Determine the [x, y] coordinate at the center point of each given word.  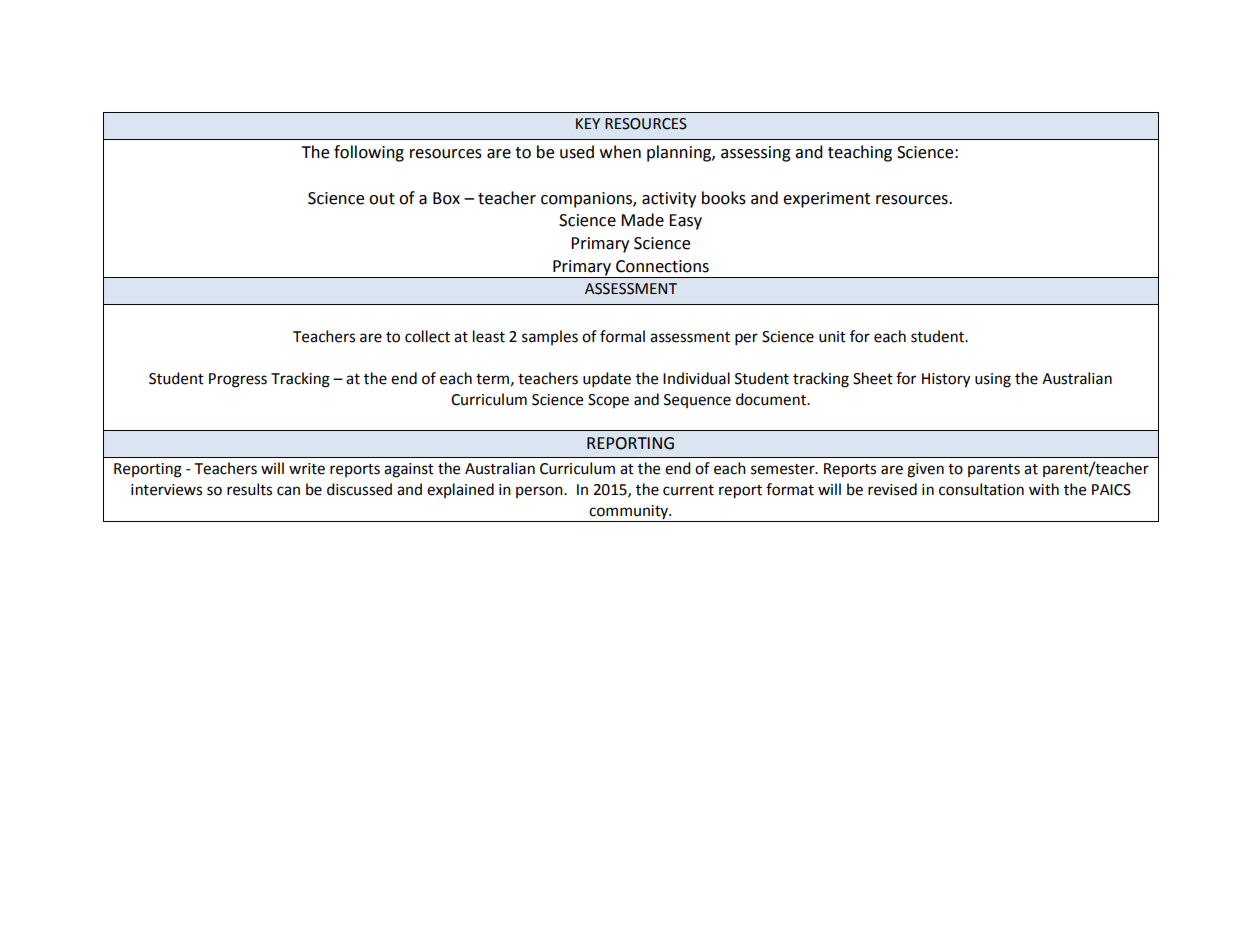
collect [427, 336]
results [249, 489]
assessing [756, 154]
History [946, 380]
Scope [608, 401]
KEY [588, 123]
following [369, 153]
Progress [238, 380]
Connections [662, 266]
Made [642, 220]
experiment [826, 200]
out [382, 199]
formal [622, 336]
